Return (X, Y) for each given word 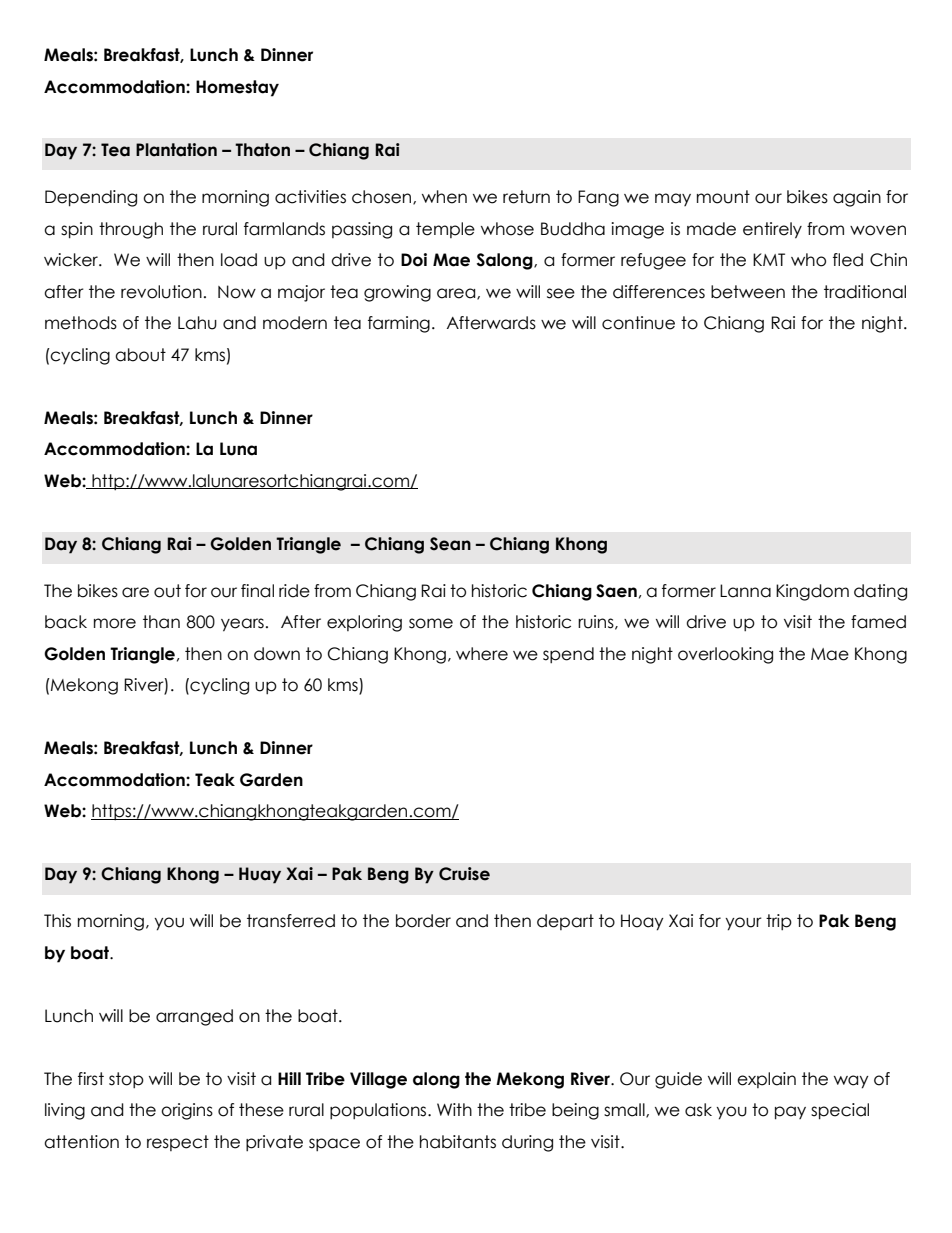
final (257, 591)
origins (187, 1111)
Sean (450, 544)
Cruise (464, 874)
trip (779, 922)
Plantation (176, 150)
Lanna (745, 591)
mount (723, 197)
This (57, 921)
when (444, 197)
